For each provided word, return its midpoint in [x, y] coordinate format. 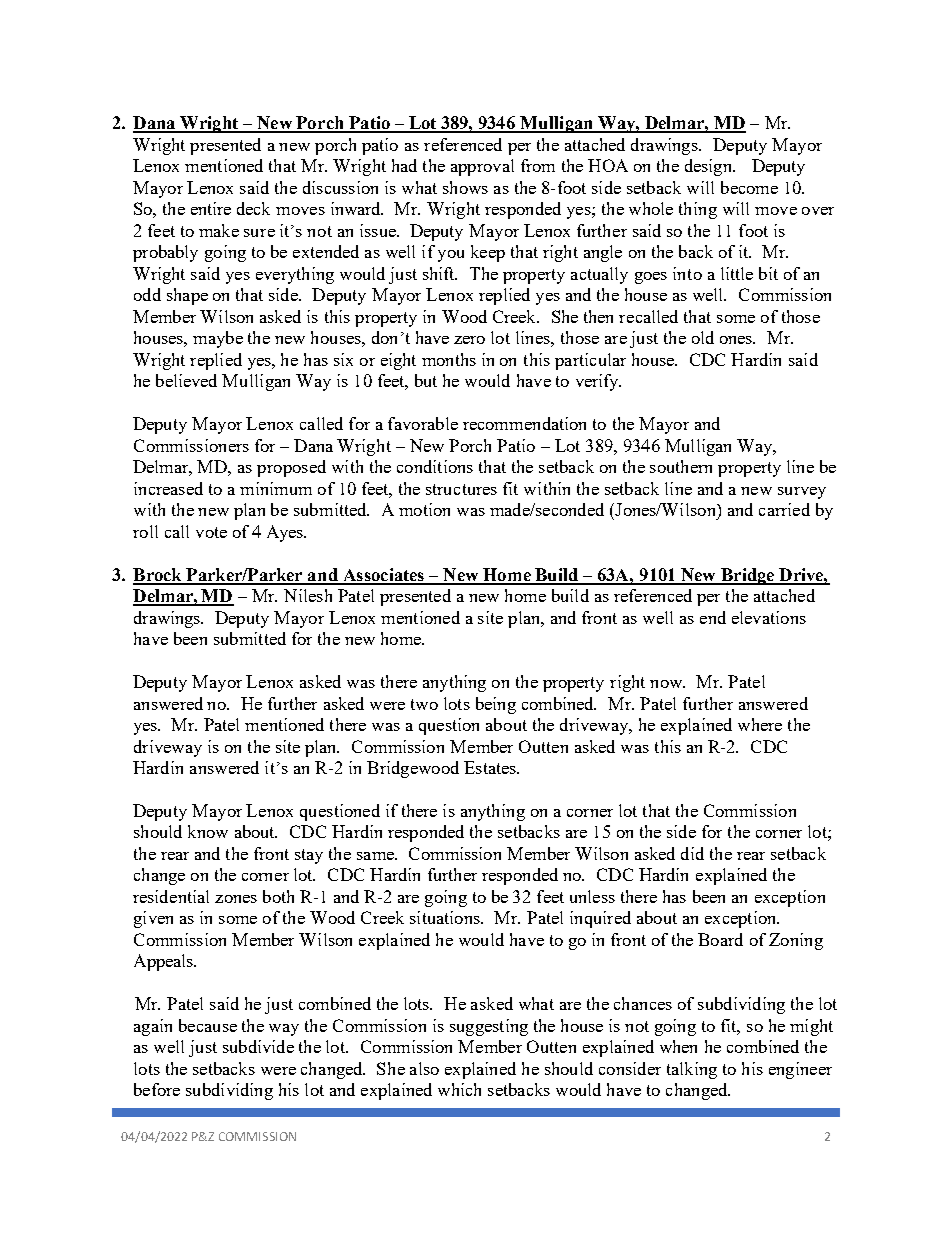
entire [211, 208]
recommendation [524, 423]
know [208, 831]
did [692, 853]
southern [681, 466]
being [496, 705]
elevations [769, 617]
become [749, 187]
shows [465, 187]
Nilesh [308, 595]
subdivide [258, 1046]
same [376, 856]
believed [186, 380]
